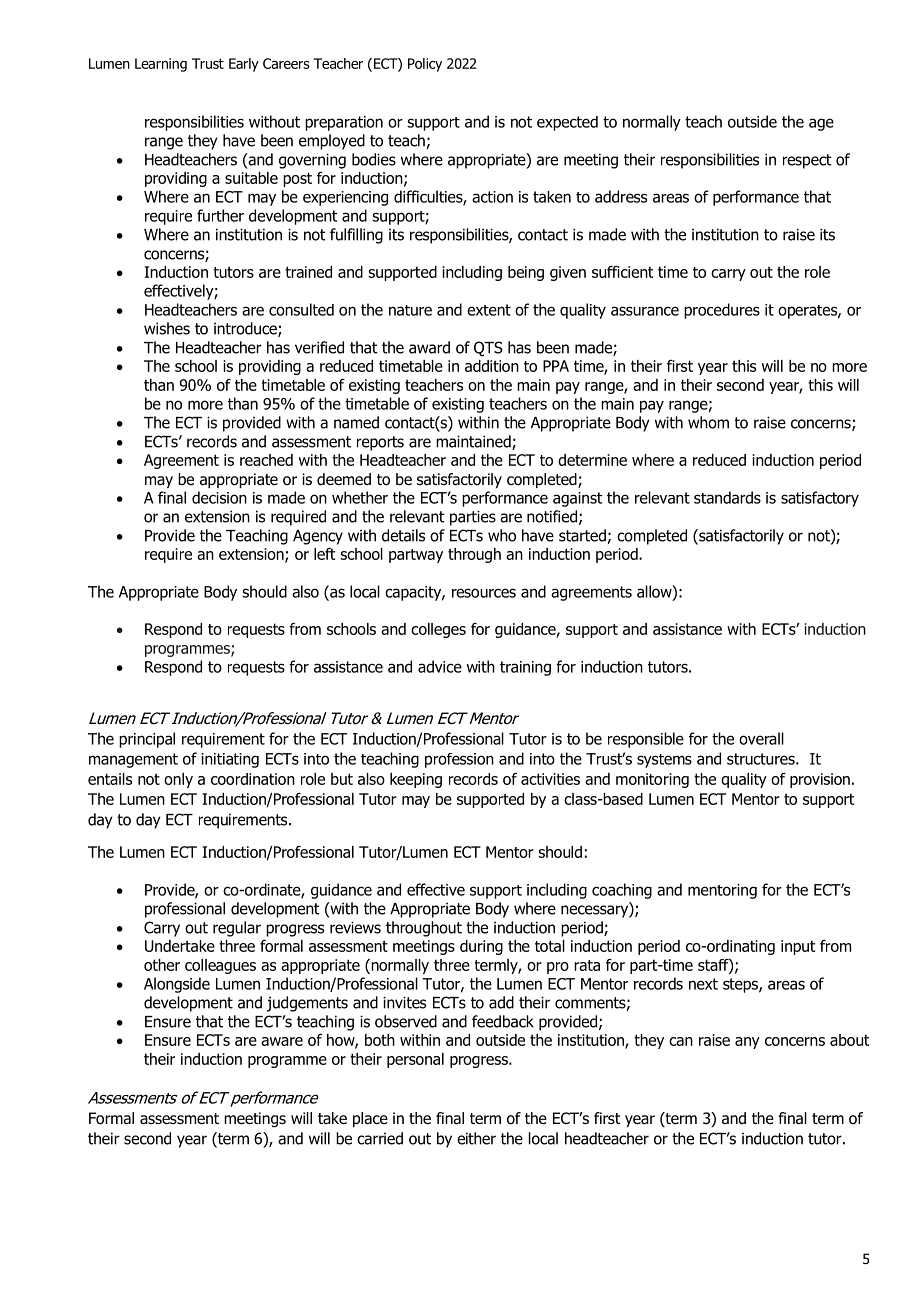 The width and height of the document is (924, 1308). What do you see at coordinates (282, 1041) in the document?
I see `aware` at bounding box center [282, 1041].
